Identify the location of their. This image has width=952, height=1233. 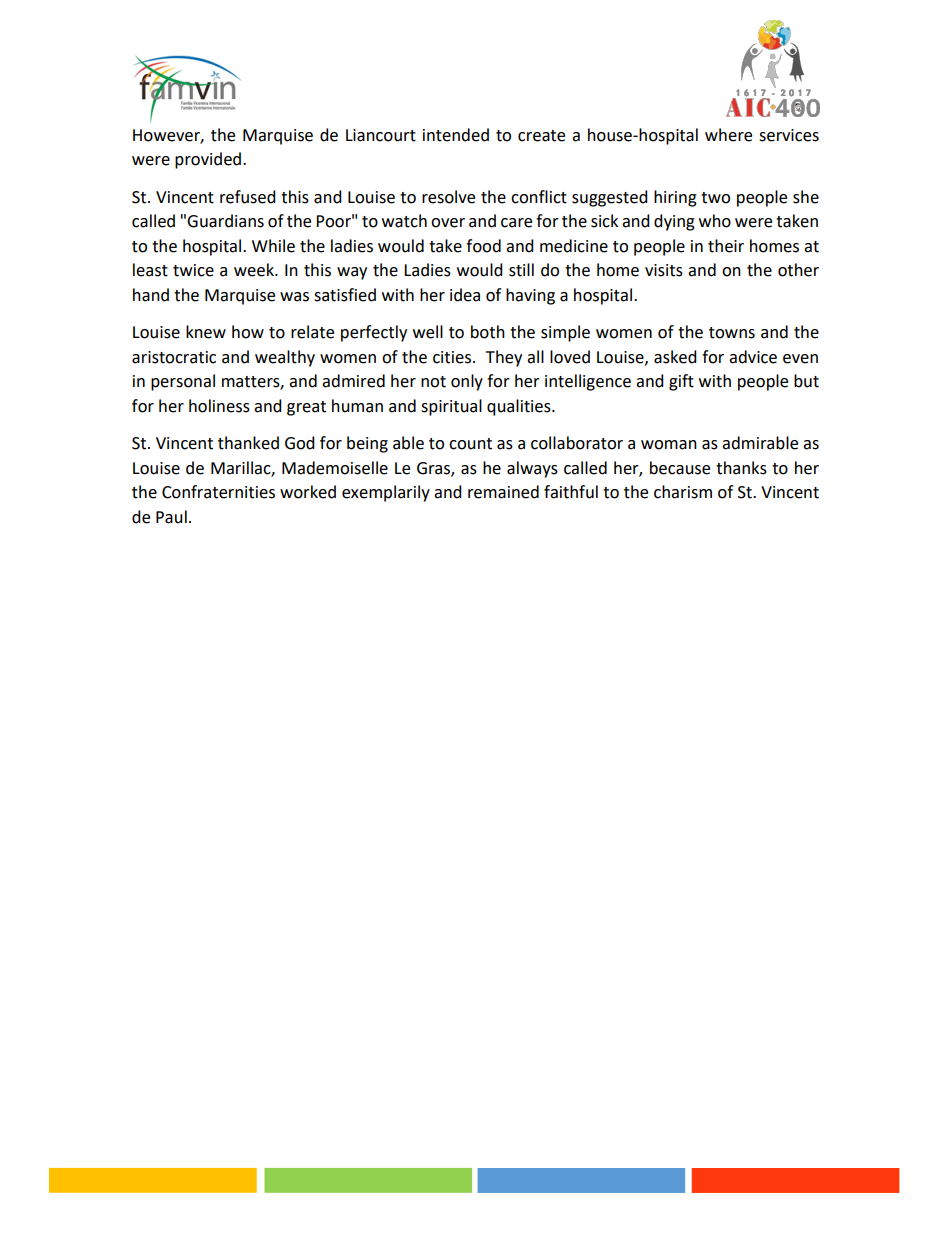
(726, 246).
